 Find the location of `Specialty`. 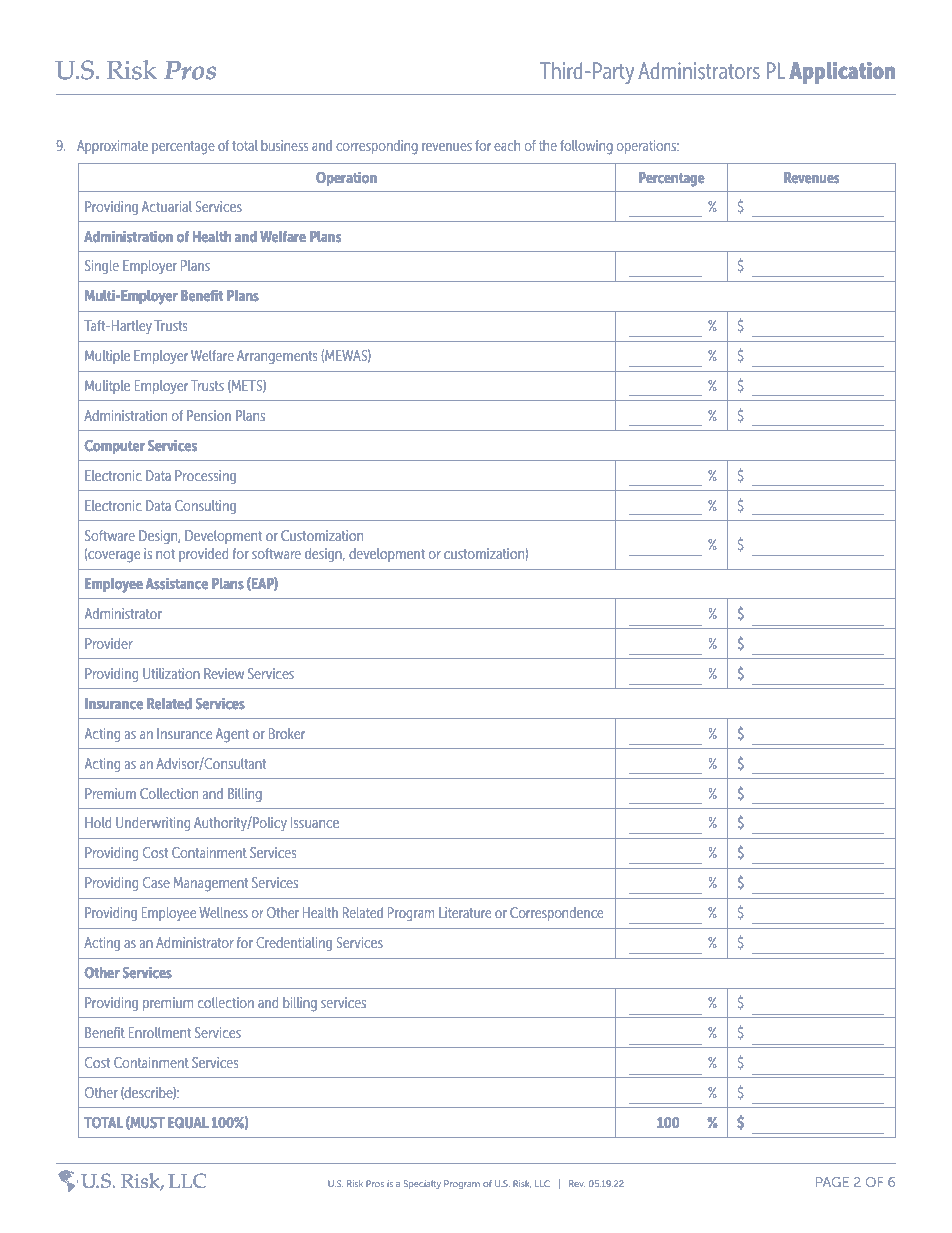

Specialty is located at coordinates (422, 1184).
